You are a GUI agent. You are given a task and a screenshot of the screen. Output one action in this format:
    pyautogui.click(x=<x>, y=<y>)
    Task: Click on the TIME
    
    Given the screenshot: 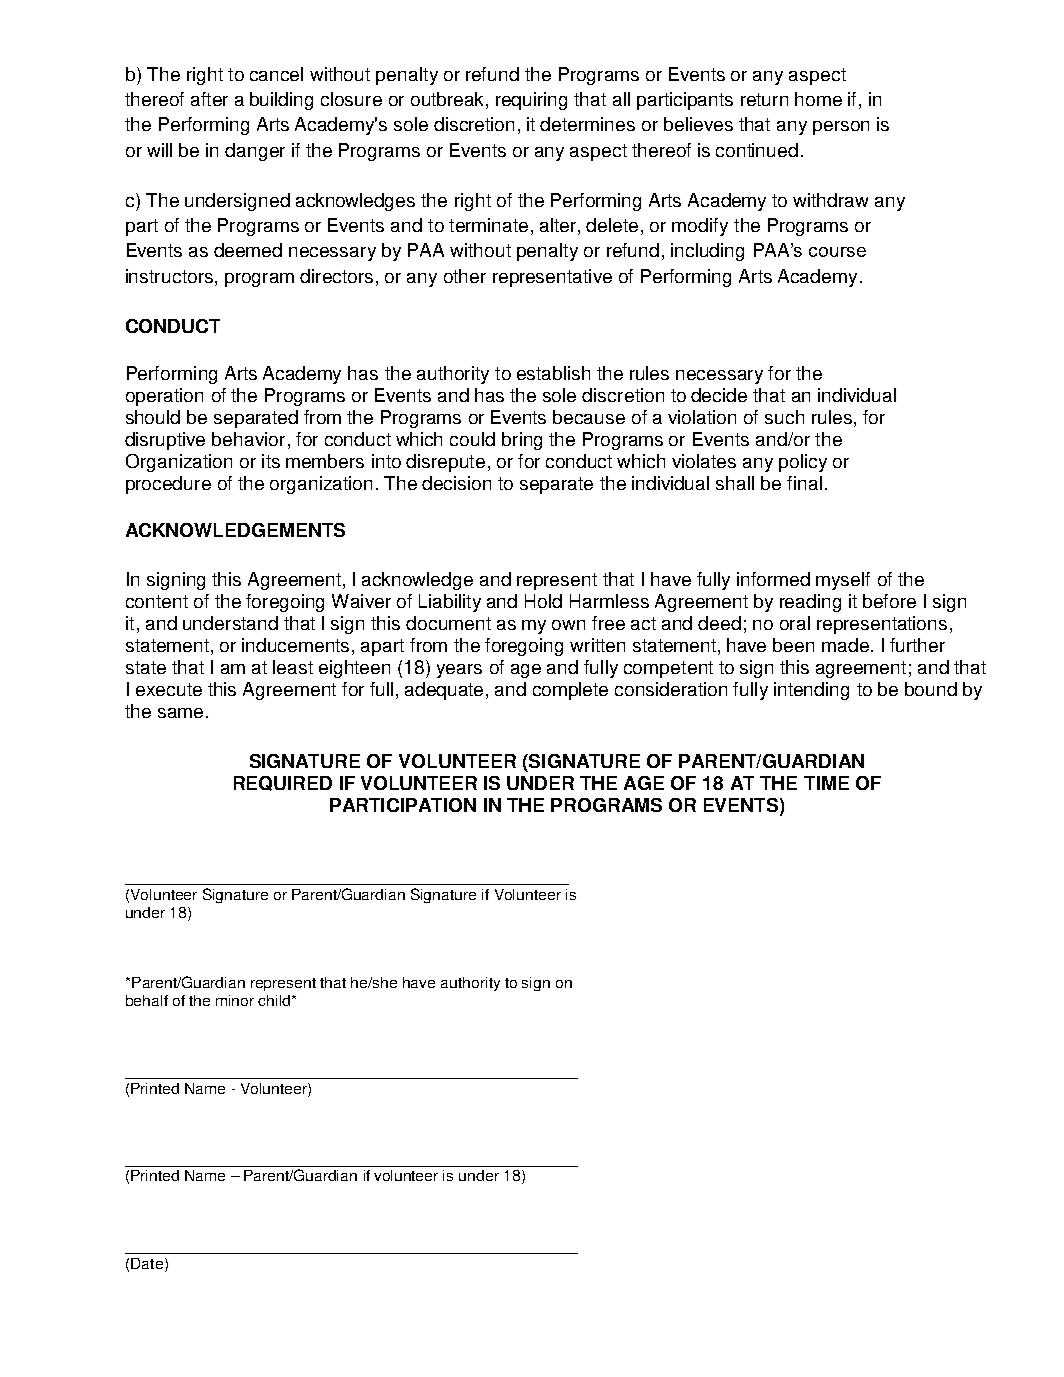 What is the action you would take?
    pyautogui.click(x=826, y=783)
